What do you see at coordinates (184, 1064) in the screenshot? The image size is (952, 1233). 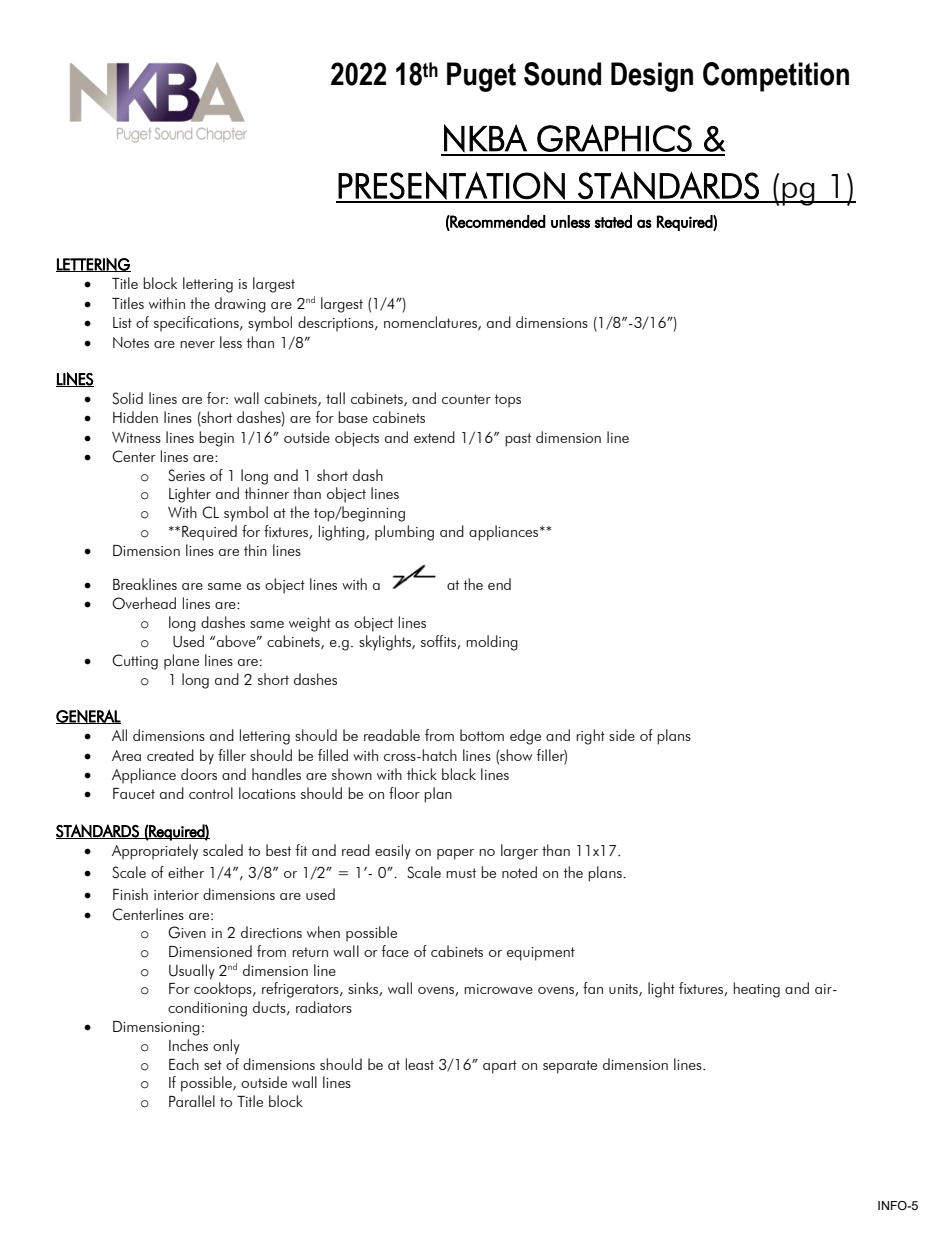 I see `Each` at bounding box center [184, 1064].
